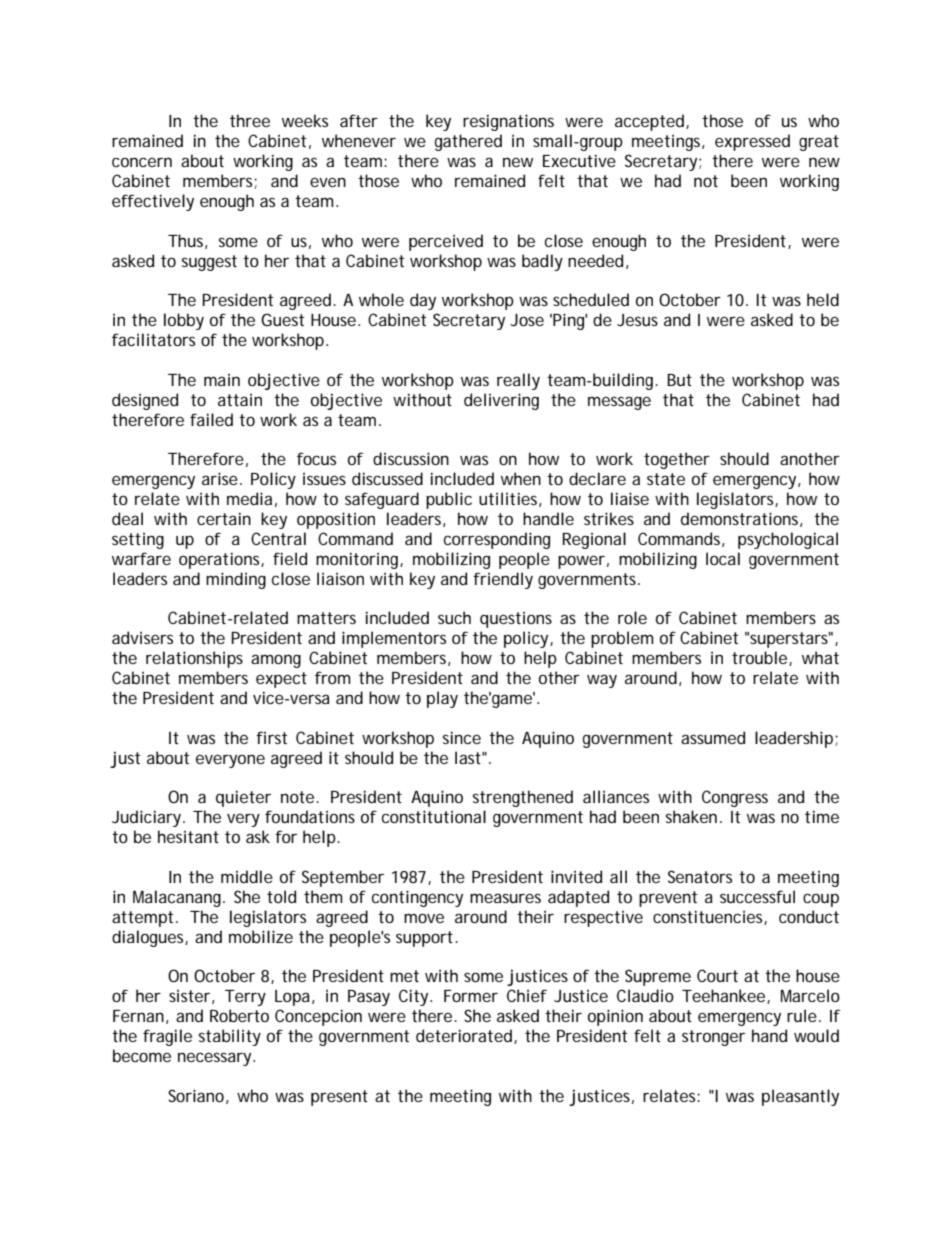  What do you see at coordinates (250, 120) in the document?
I see `three` at bounding box center [250, 120].
